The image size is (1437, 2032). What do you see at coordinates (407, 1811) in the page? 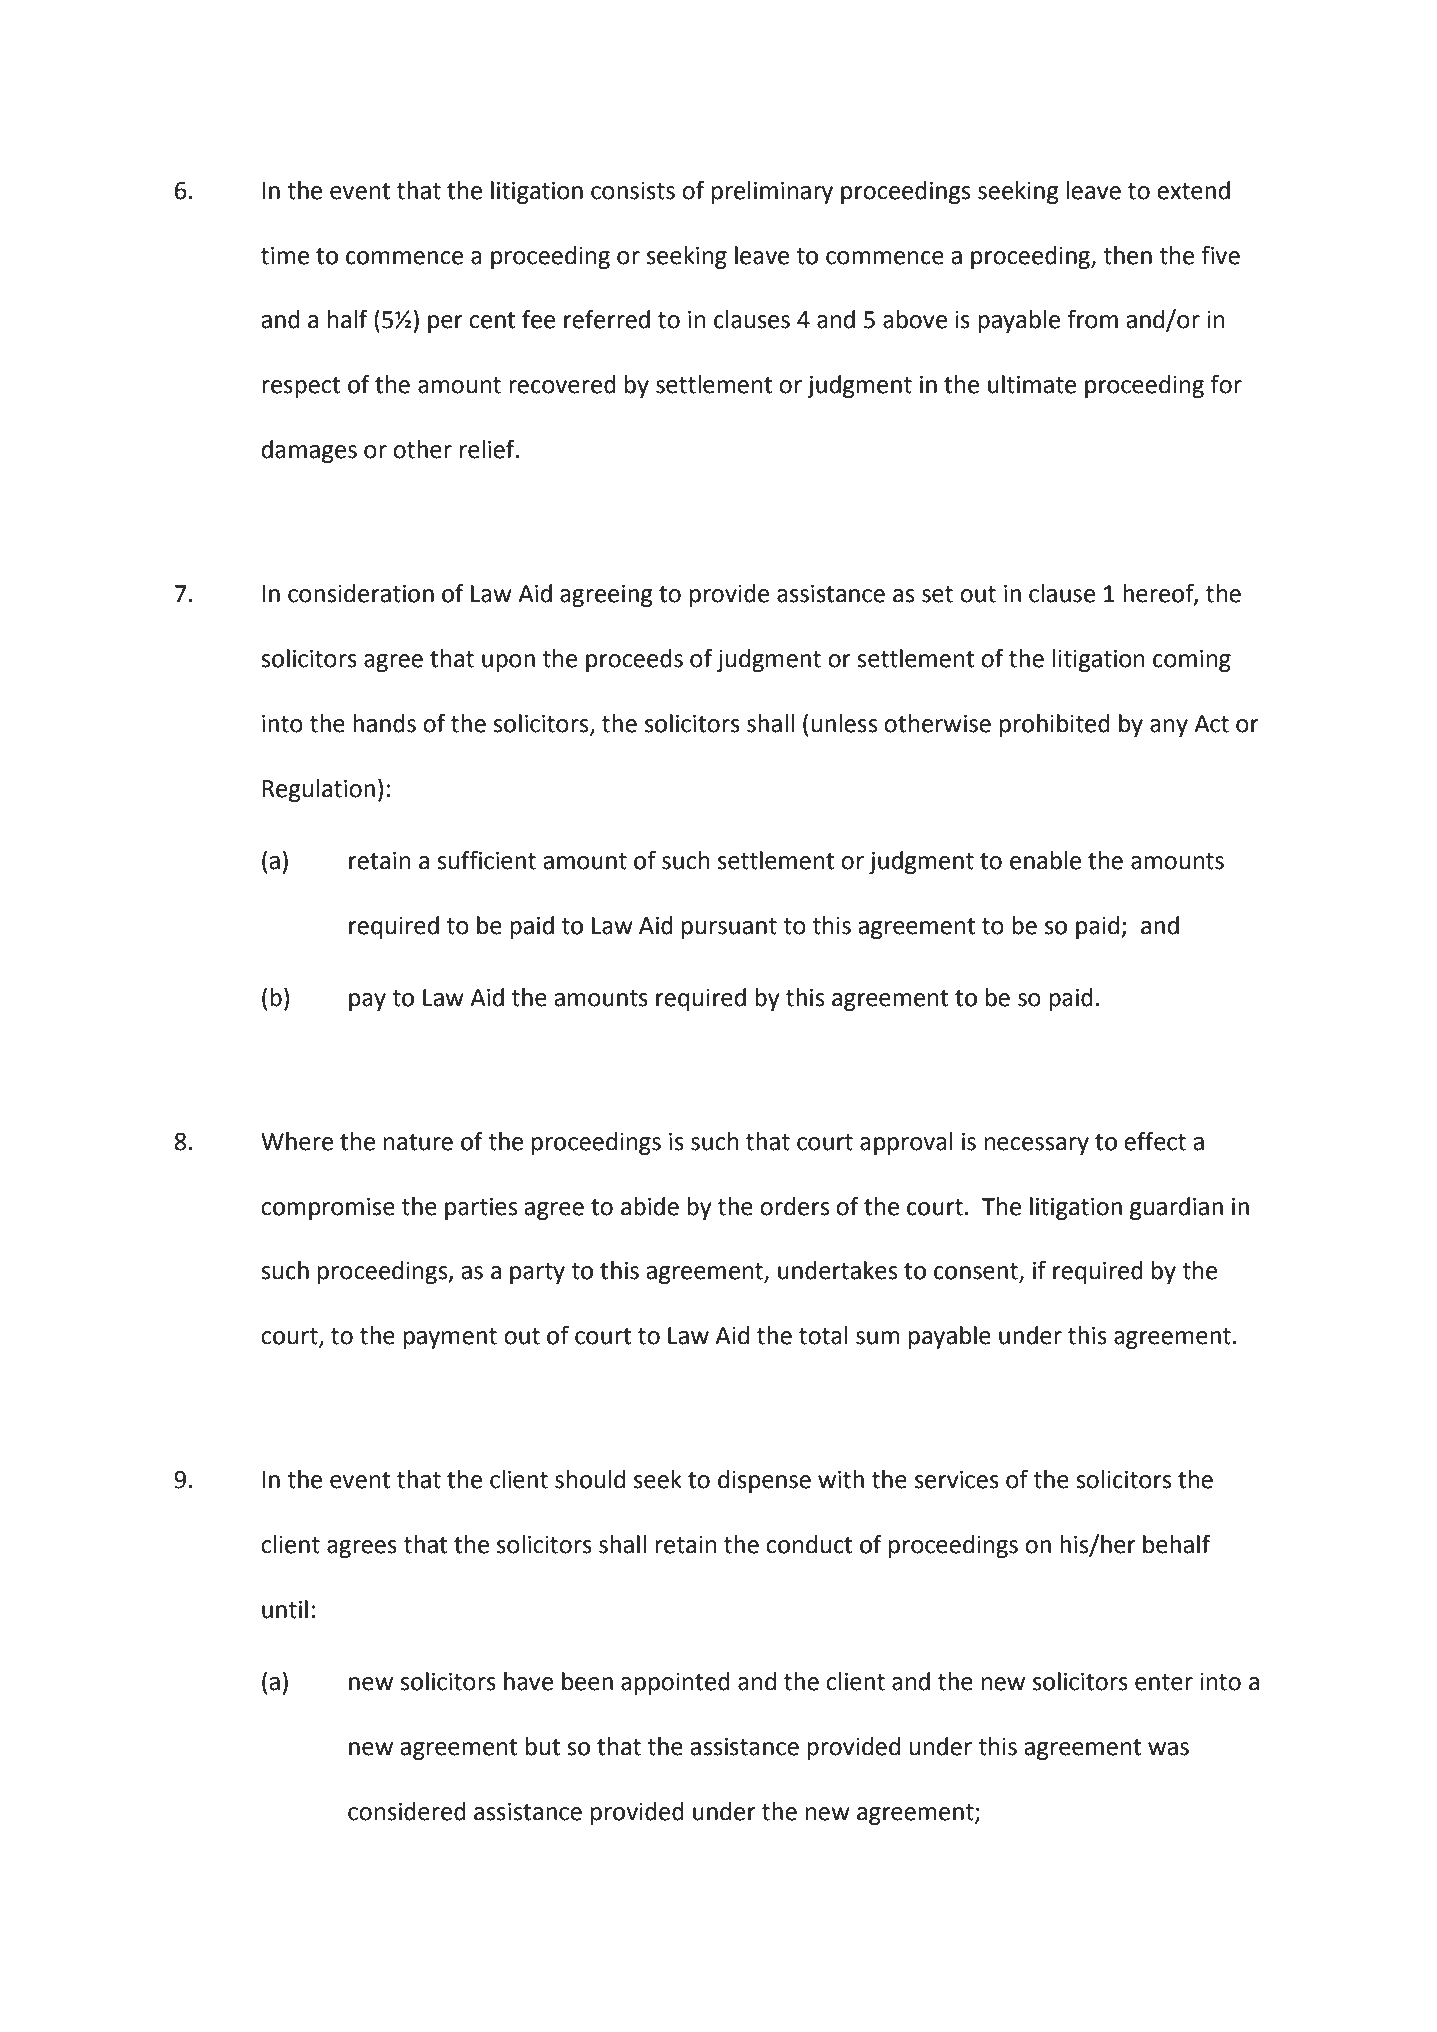
I see `considered` at bounding box center [407, 1811].
